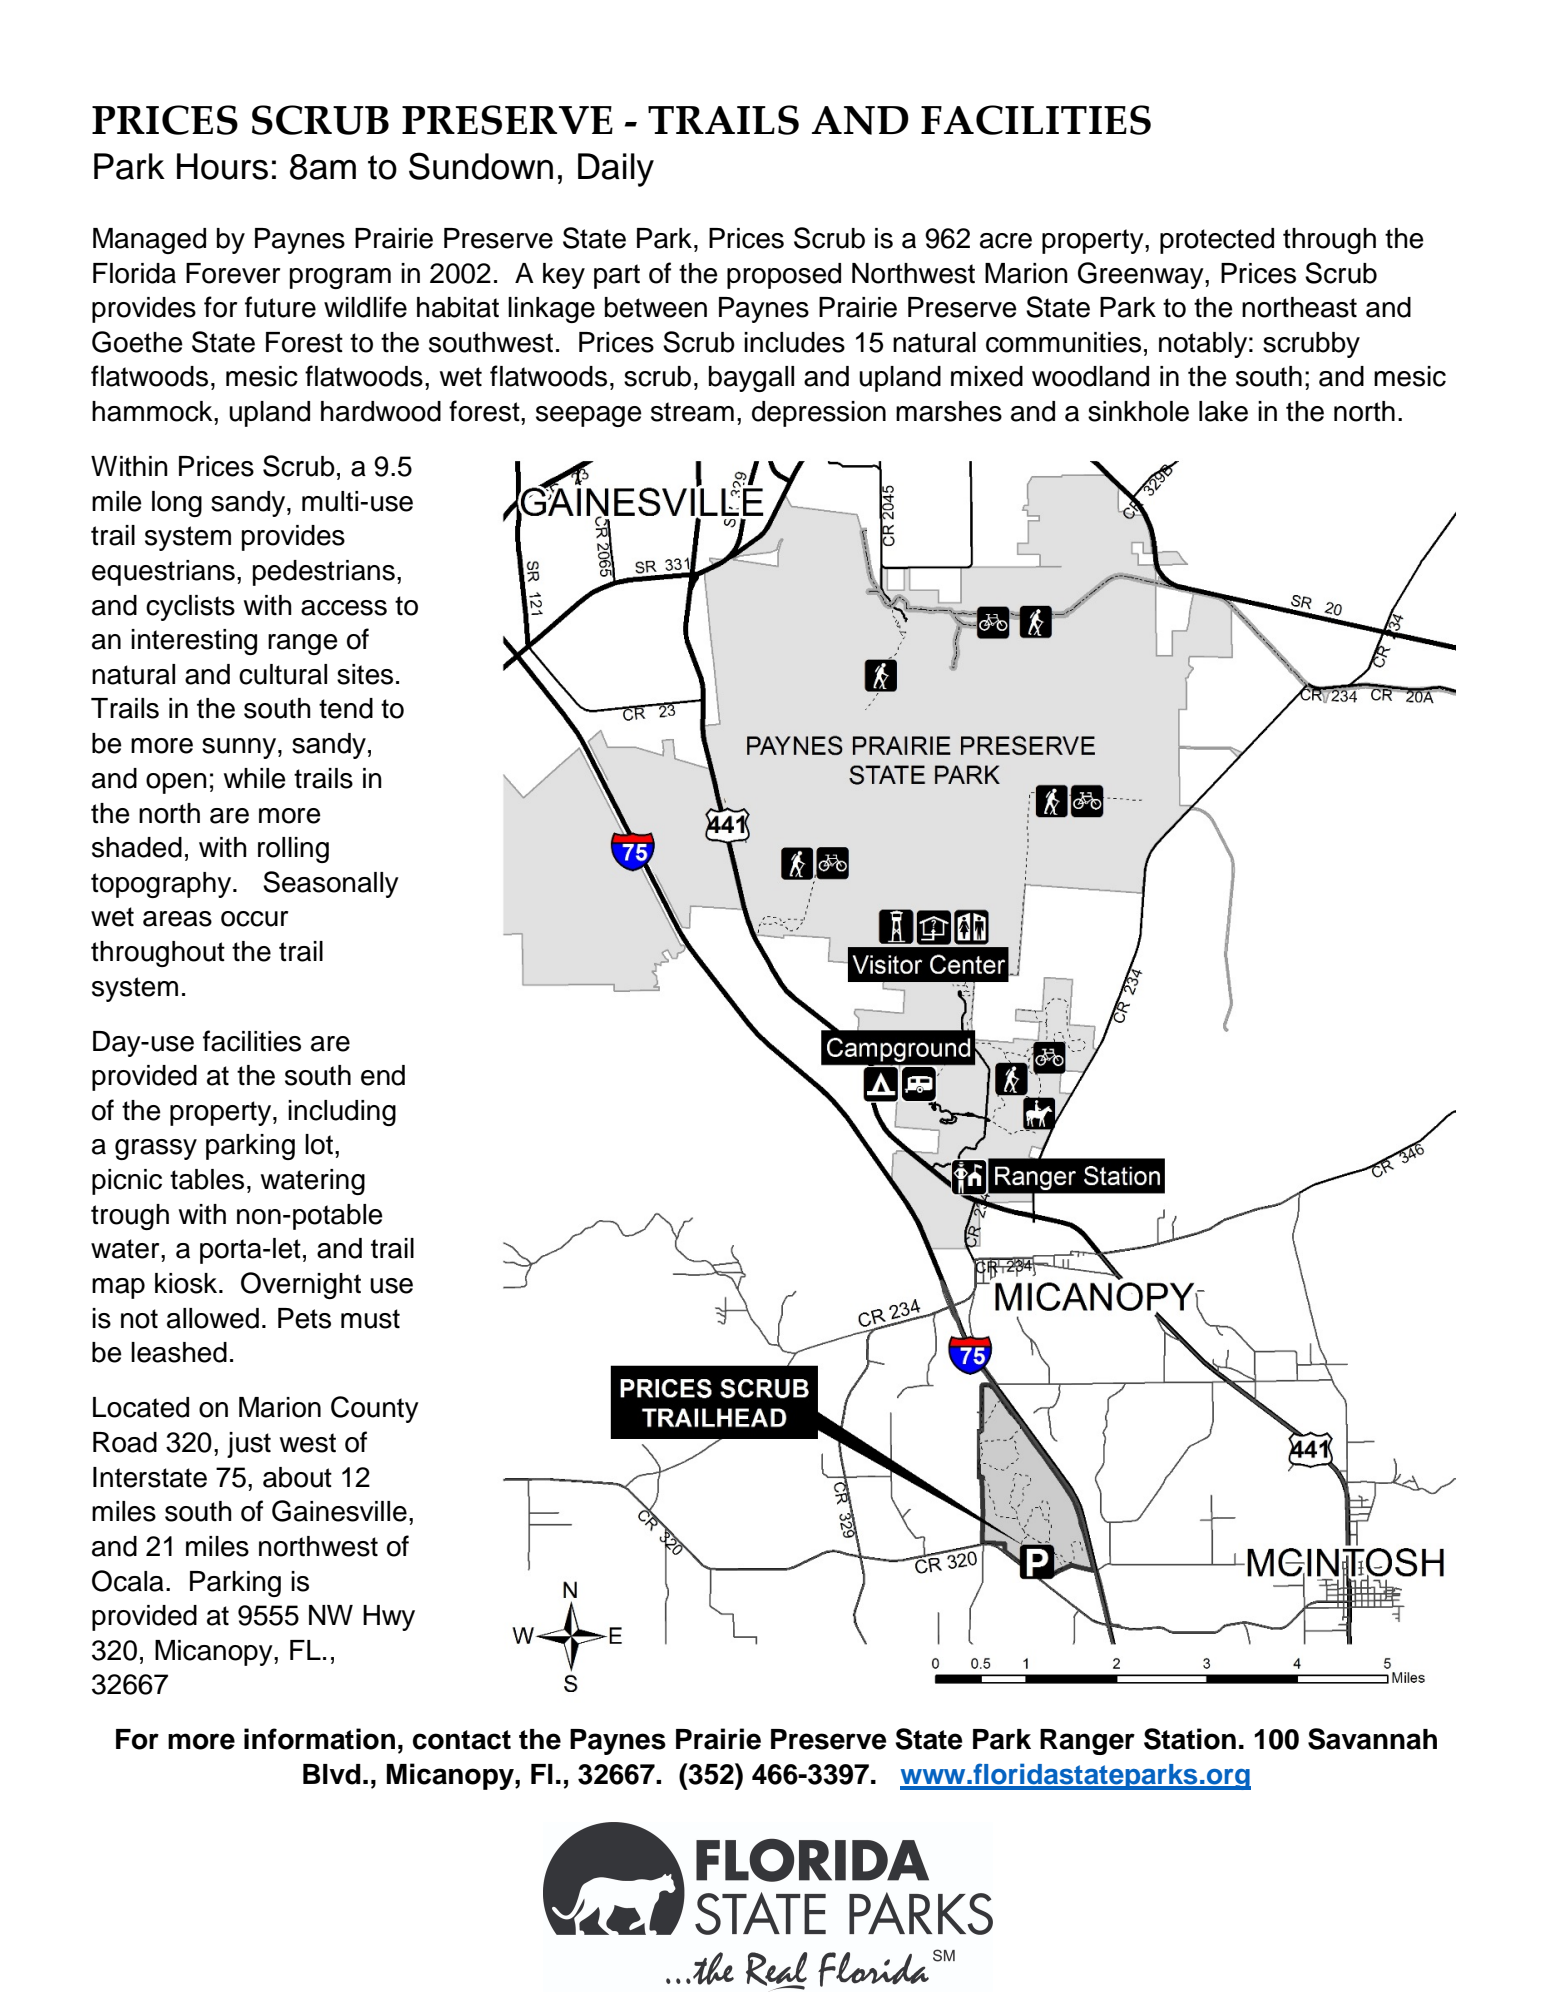 This image has width=1553, height=2010. Describe the element at coordinates (254, 919) in the image. I see `occur` at that location.
